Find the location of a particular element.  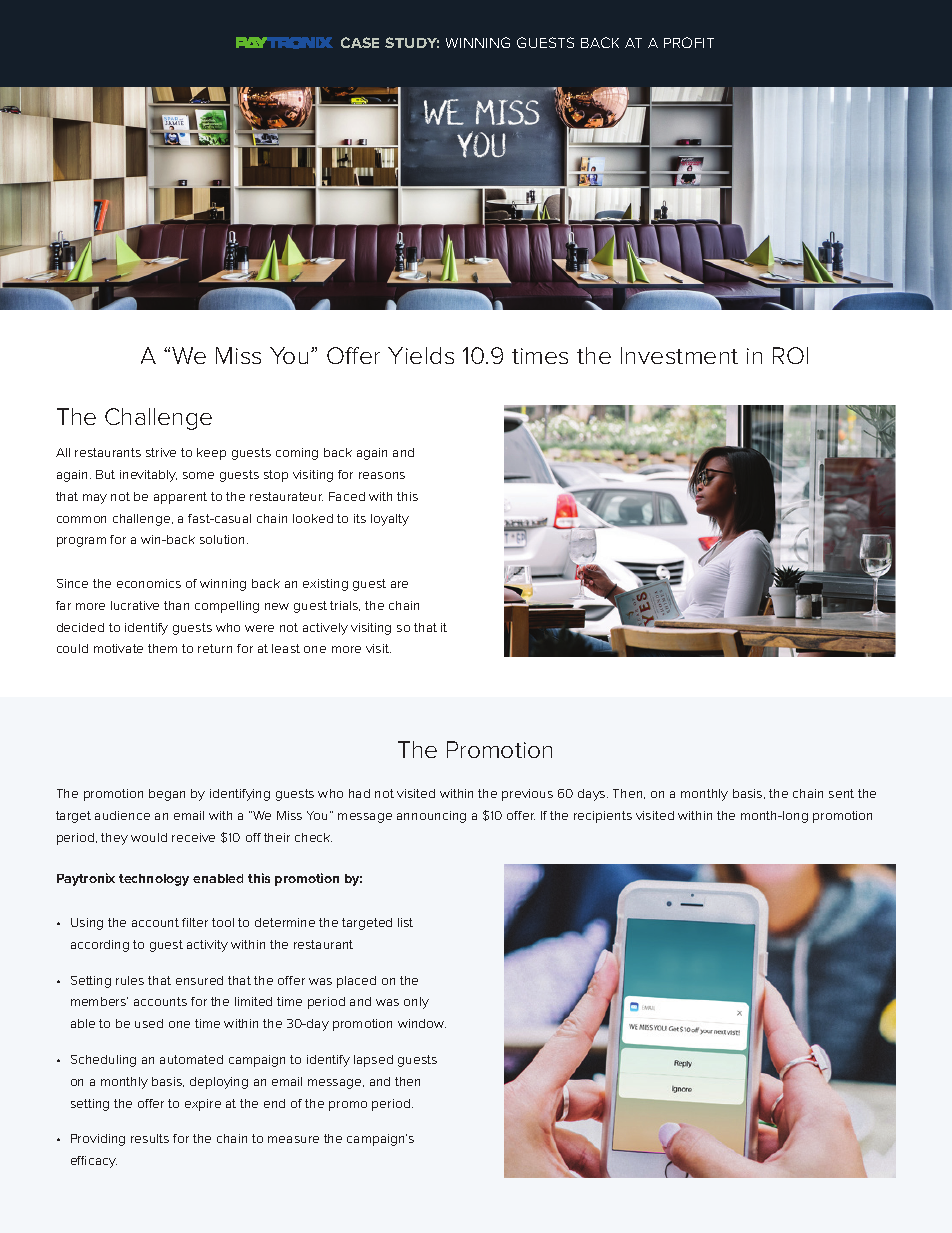

CASE is located at coordinates (360, 42).
